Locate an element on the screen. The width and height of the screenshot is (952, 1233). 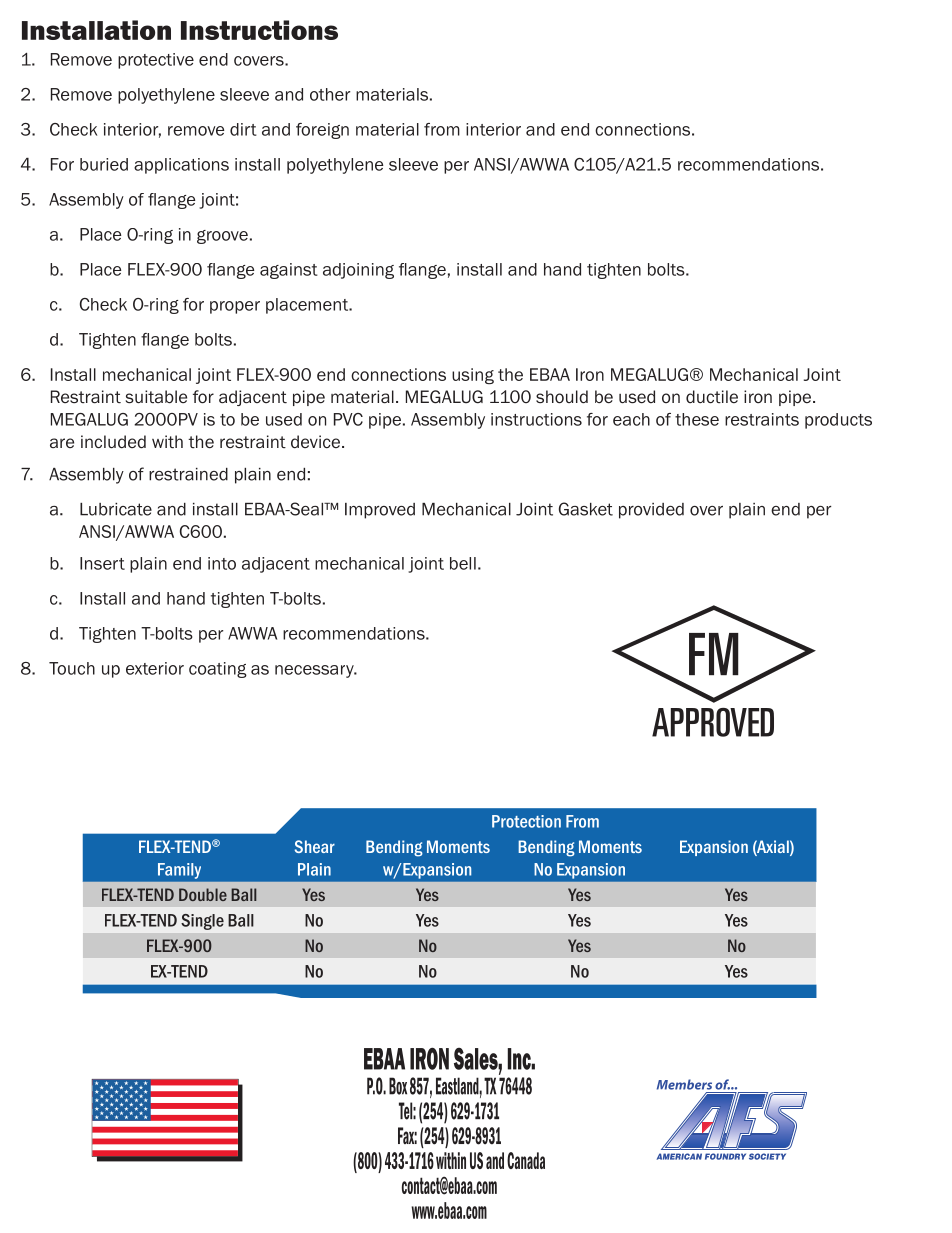
restrained is located at coordinates (188, 474).
